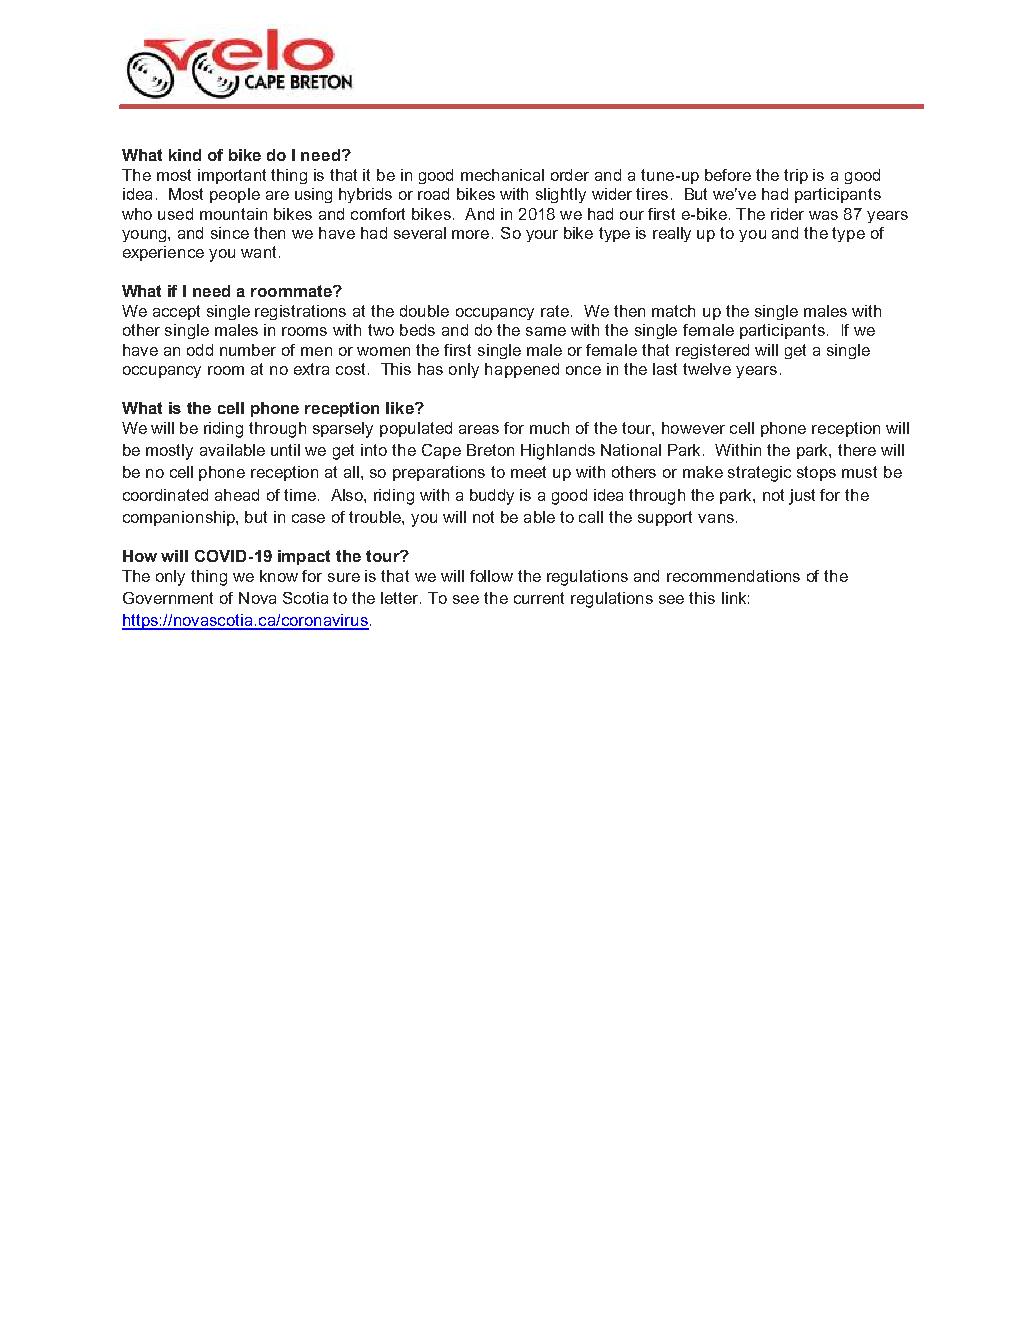  Describe the element at coordinates (733, 576) in the image. I see `recommendations` at that location.
